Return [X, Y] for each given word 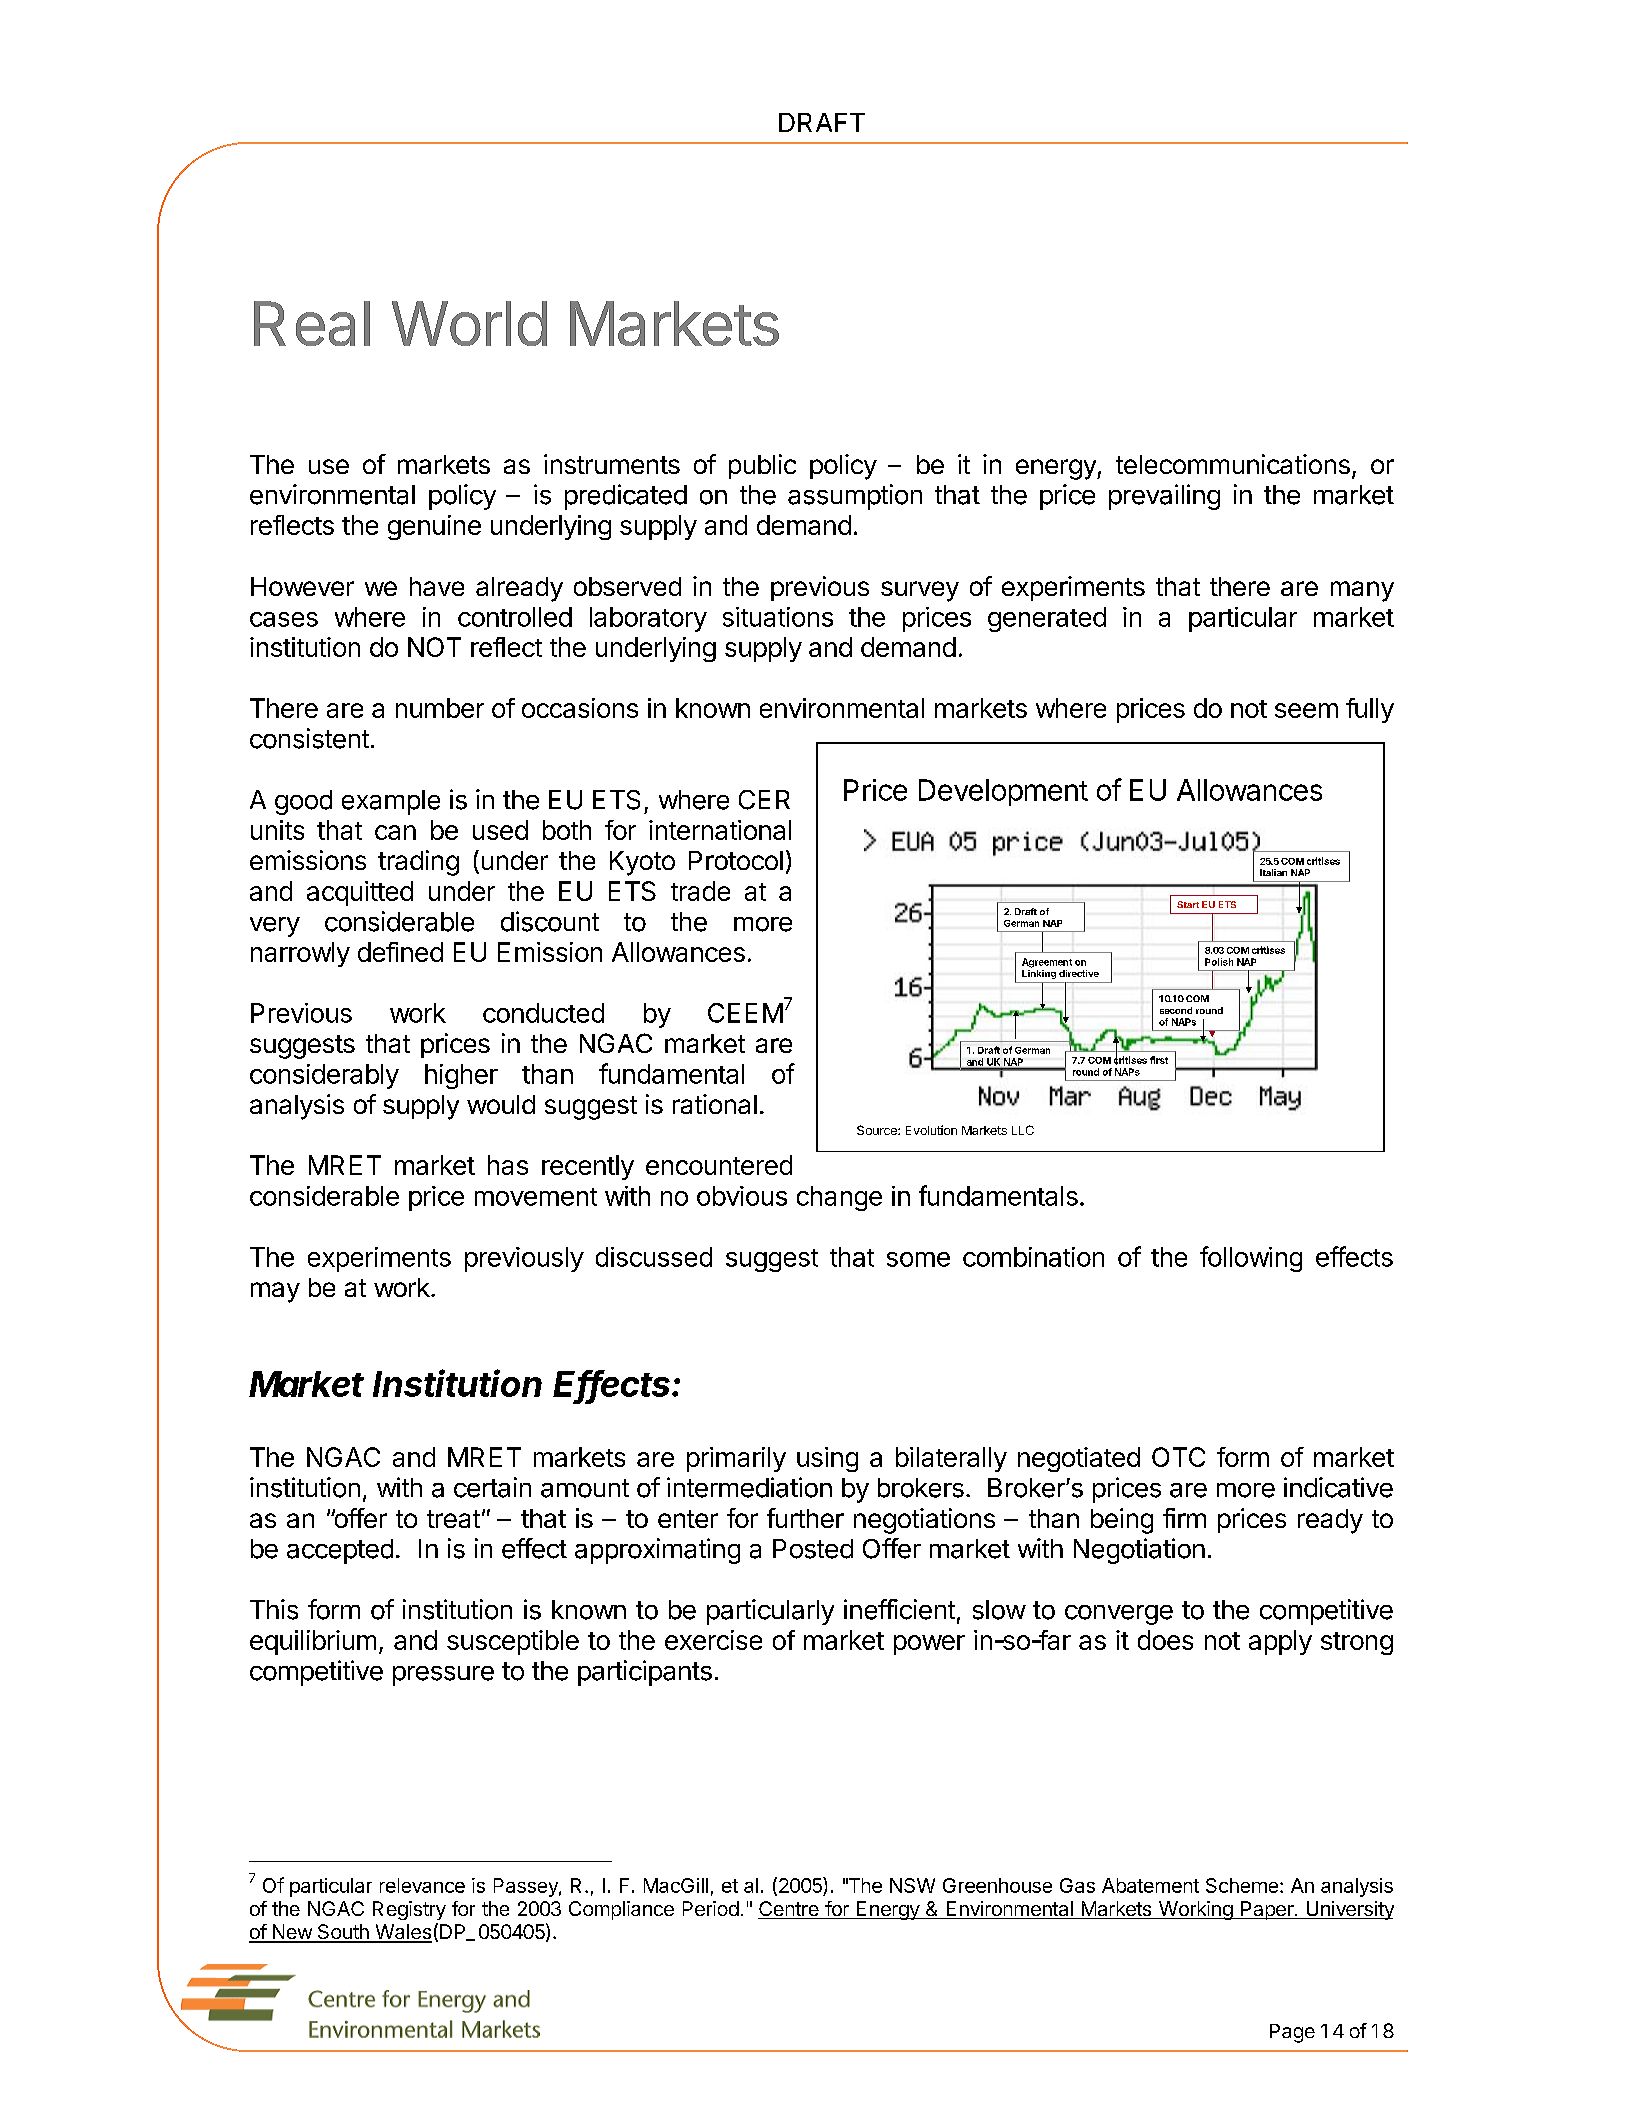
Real [312, 323]
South [343, 1933]
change [839, 1198]
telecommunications [1233, 464]
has [508, 1165]
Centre [789, 1910]
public [762, 466]
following [1251, 1259]
